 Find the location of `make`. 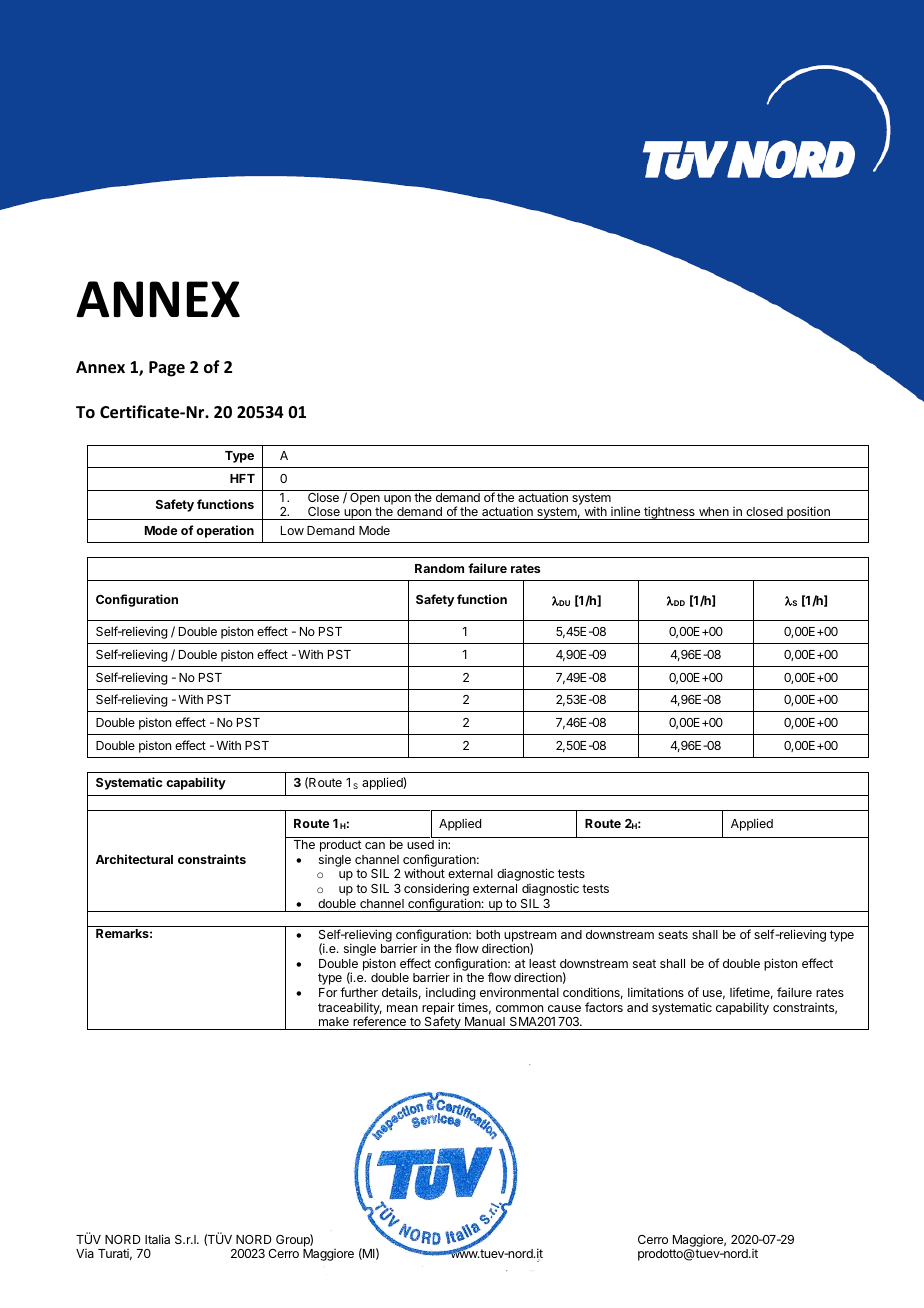

make is located at coordinates (334, 1021).
